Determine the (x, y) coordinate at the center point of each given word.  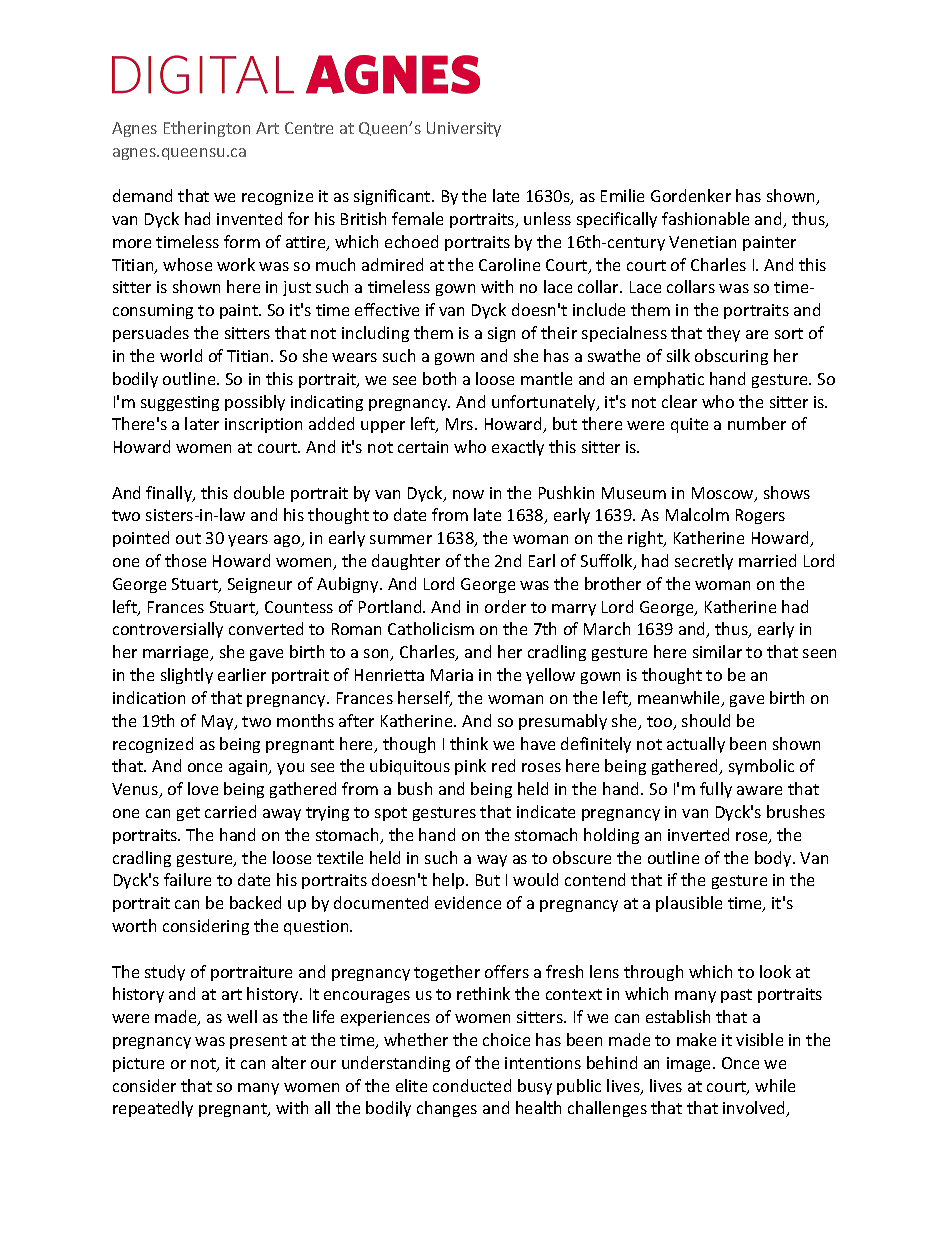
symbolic (761, 767)
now (468, 494)
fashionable (705, 218)
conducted (472, 1085)
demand (142, 195)
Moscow (724, 494)
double (259, 492)
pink (470, 767)
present (258, 1042)
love (203, 788)
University (464, 129)
